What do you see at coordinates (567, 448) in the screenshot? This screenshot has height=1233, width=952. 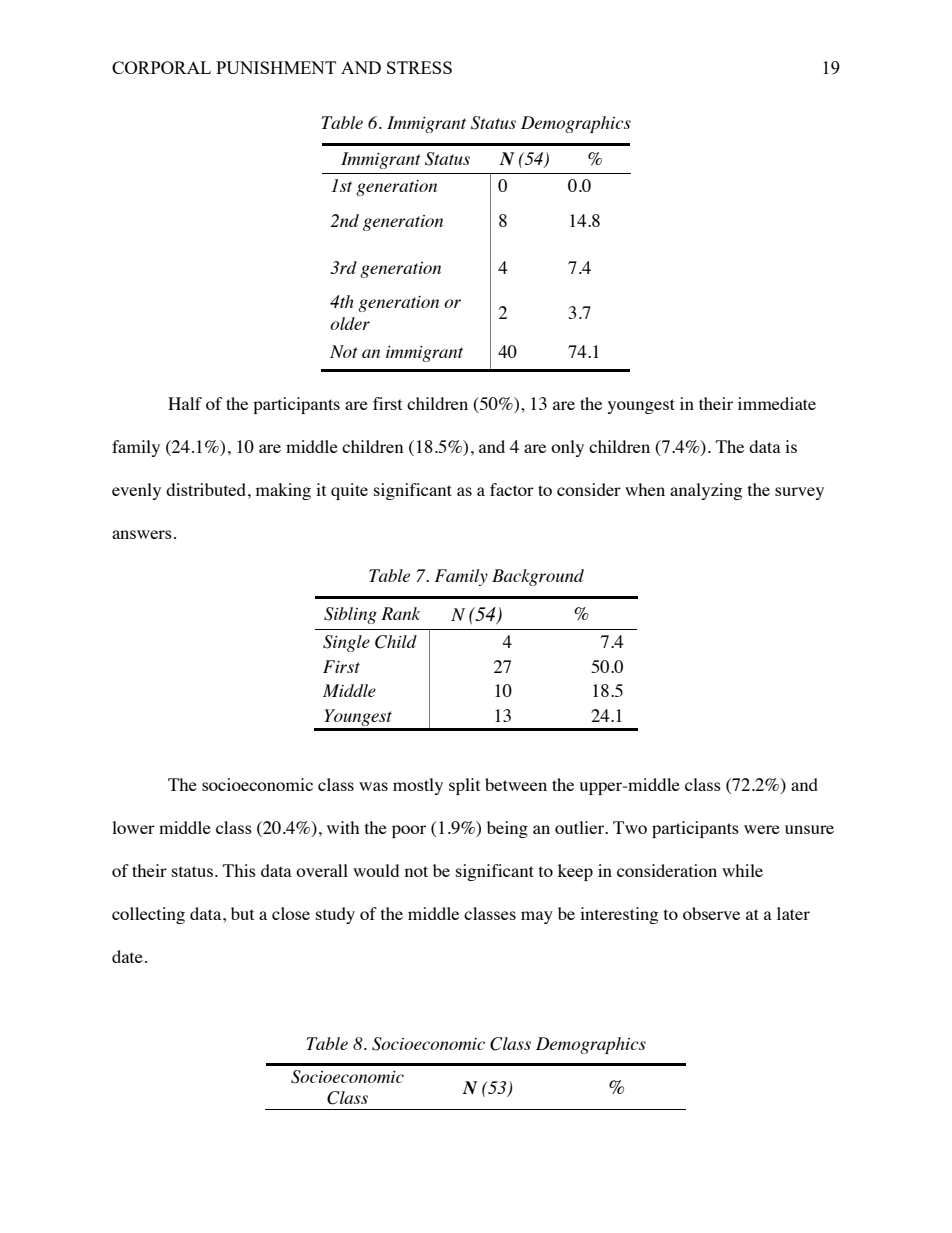 I see `only` at bounding box center [567, 448].
